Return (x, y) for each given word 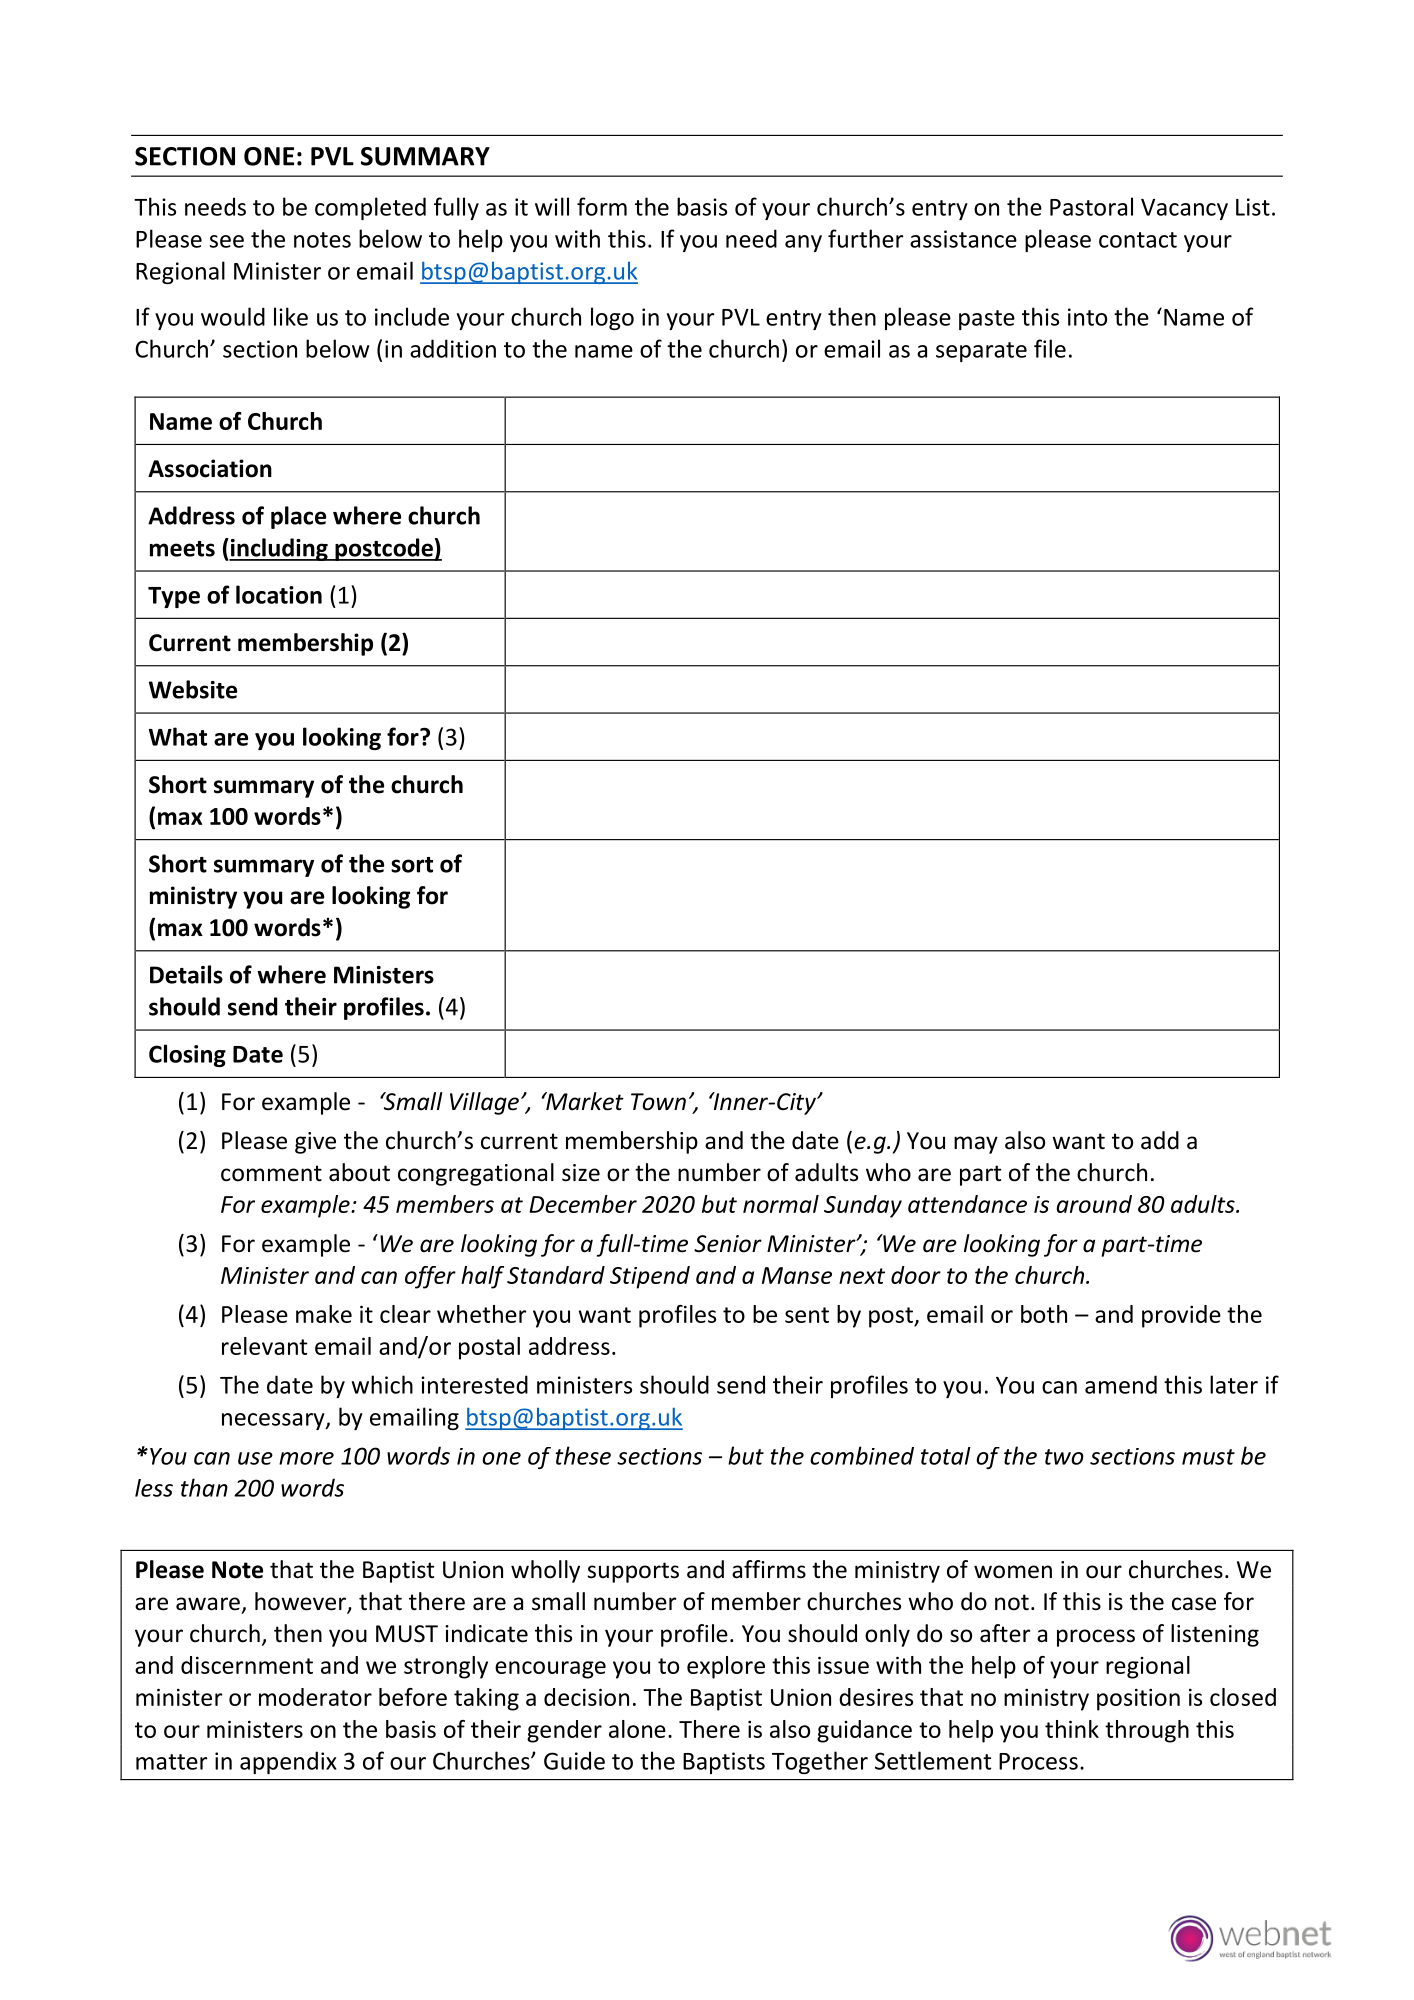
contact (1138, 240)
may (976, 1145)
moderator (315, 1697)
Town (658, 1102)
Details (186, 974)
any (803, 243)
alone (637, 1729)
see (227, 241)
